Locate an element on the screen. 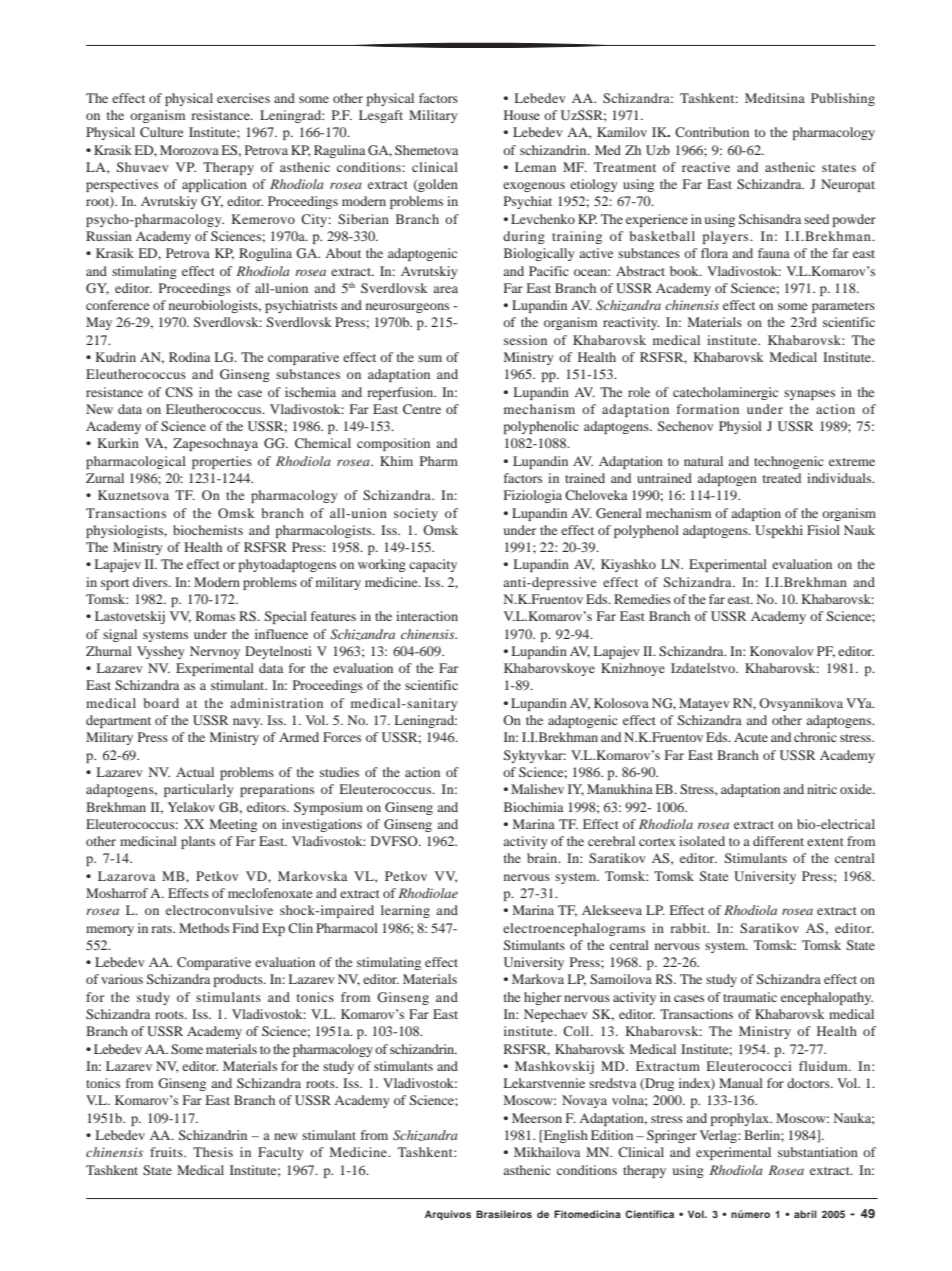  Acute is located at coordinates (751, 737).
